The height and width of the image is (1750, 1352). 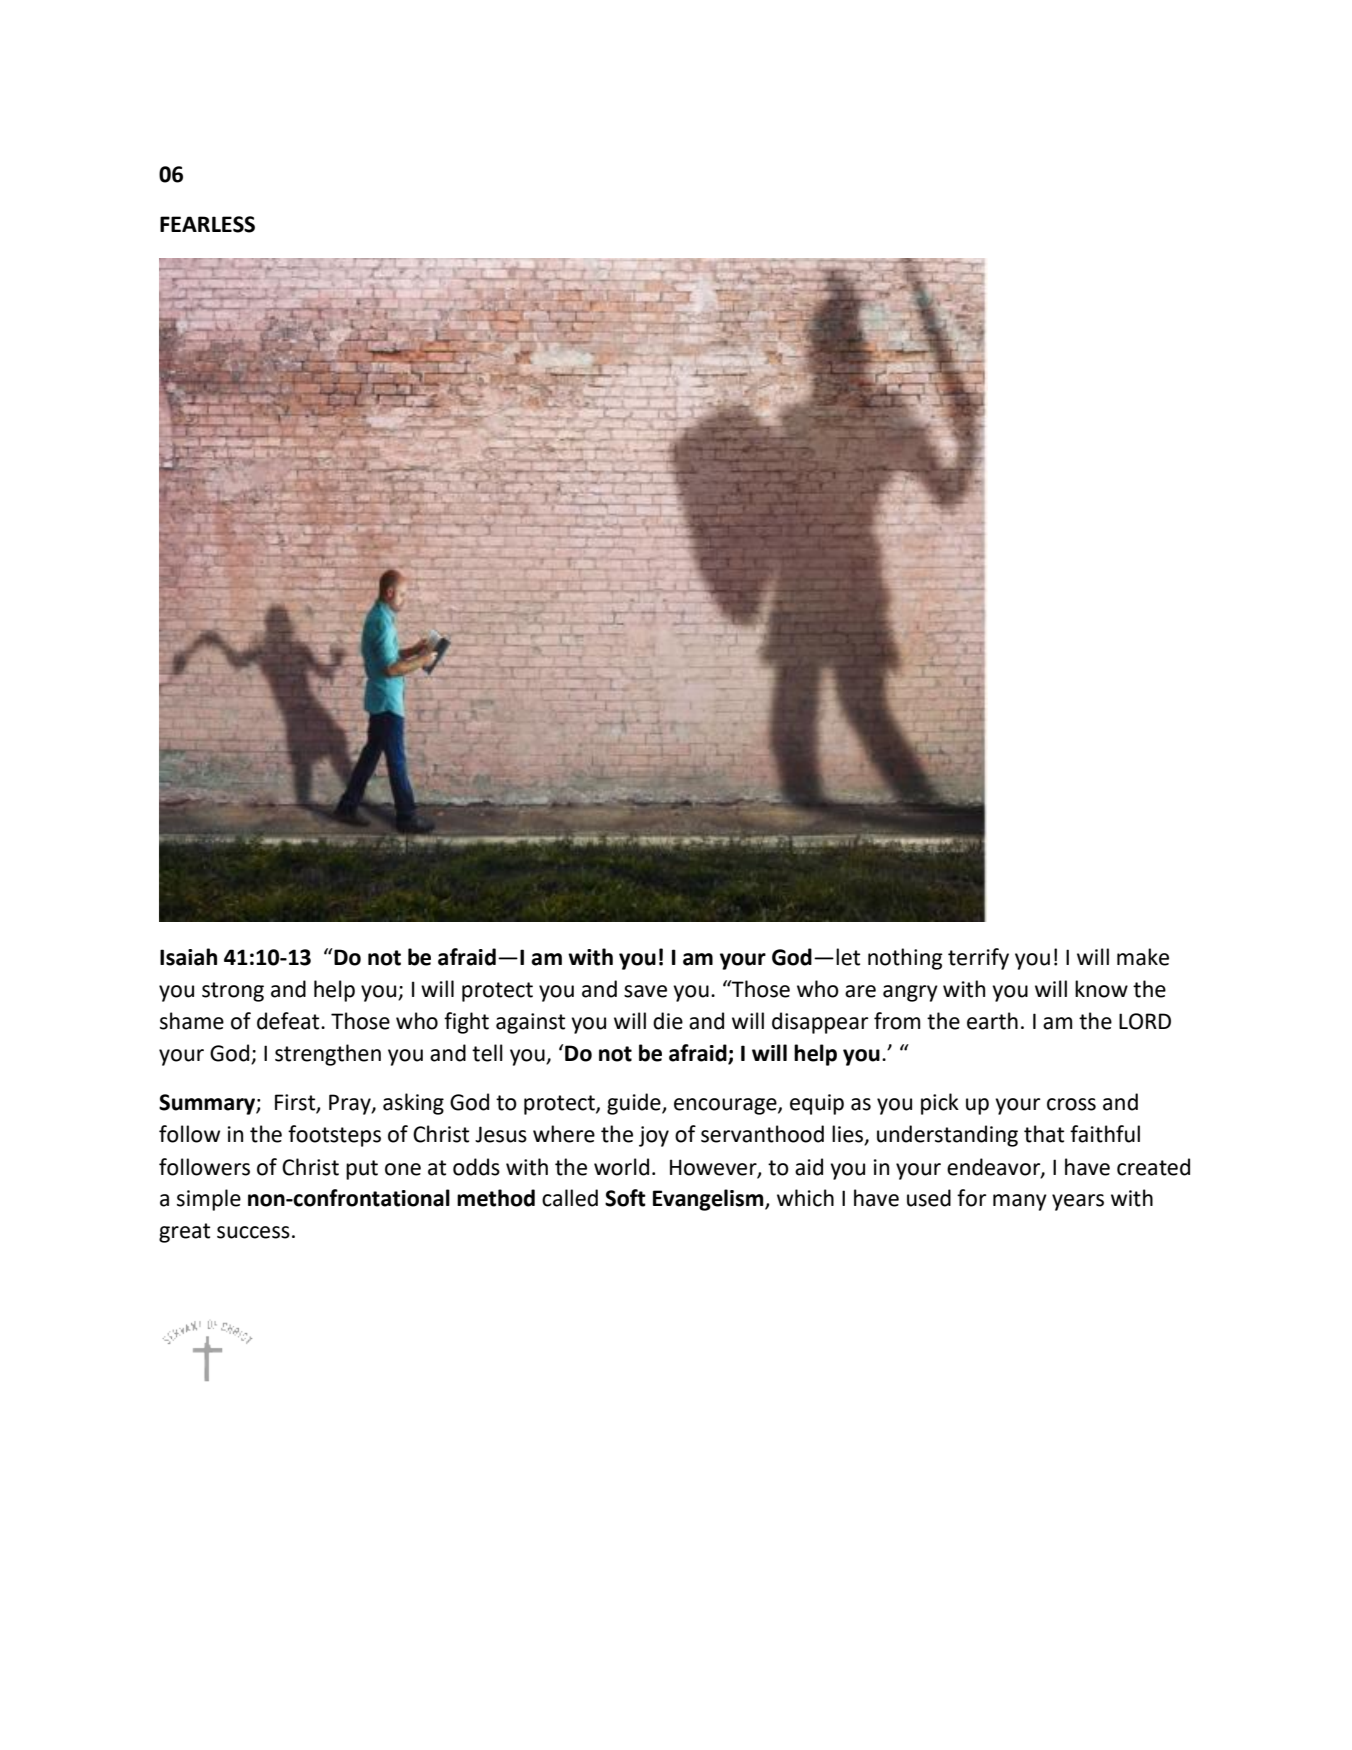 I want to click on save, so click(x=645, y=991).
